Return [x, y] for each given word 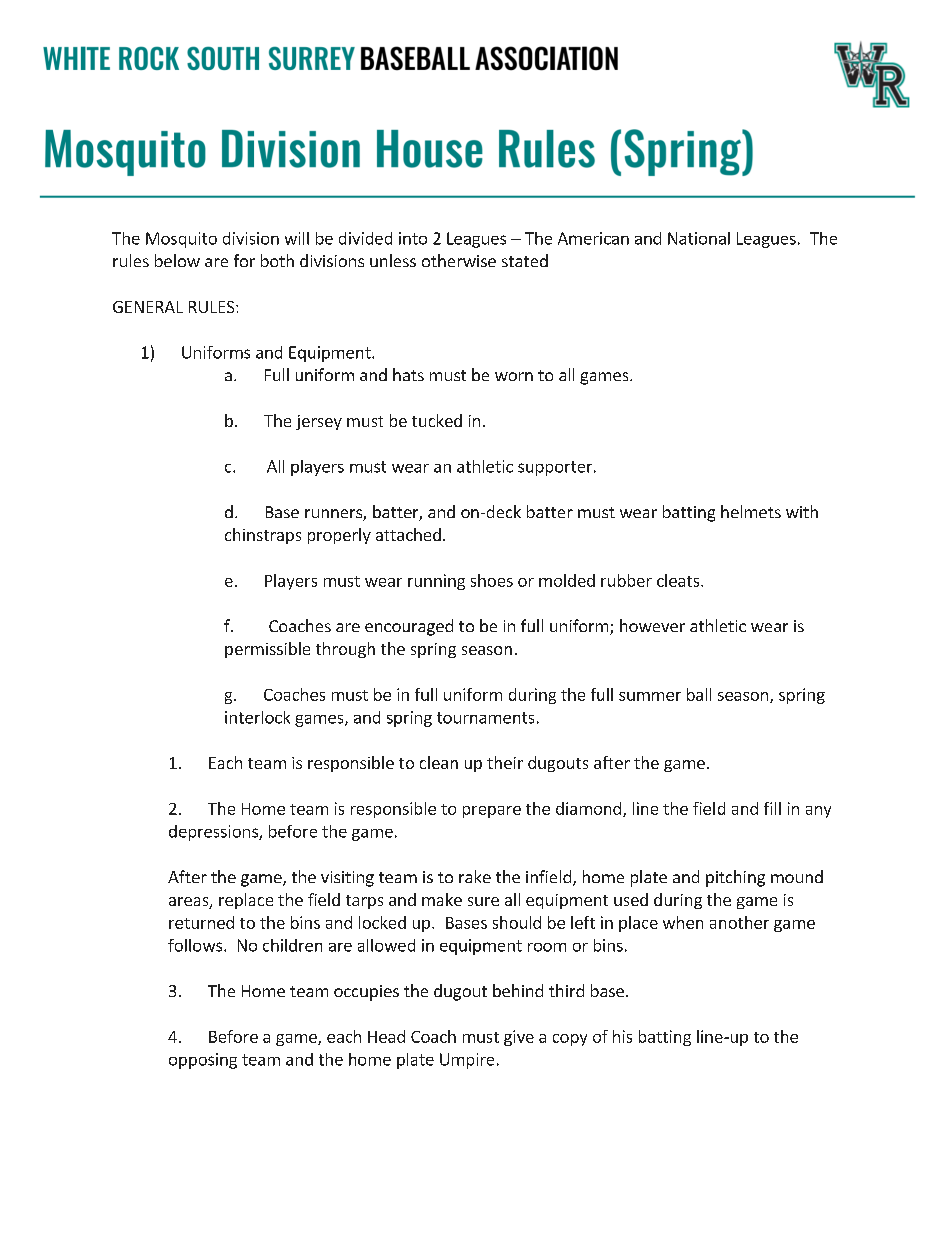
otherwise [459, 260]
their [505, 762]
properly [339, 536]
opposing [203, 1061]
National [699, 238]
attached [408, 534]
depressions [214, 833]
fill [772, 808]
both [277, 260]
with [802, 511]
